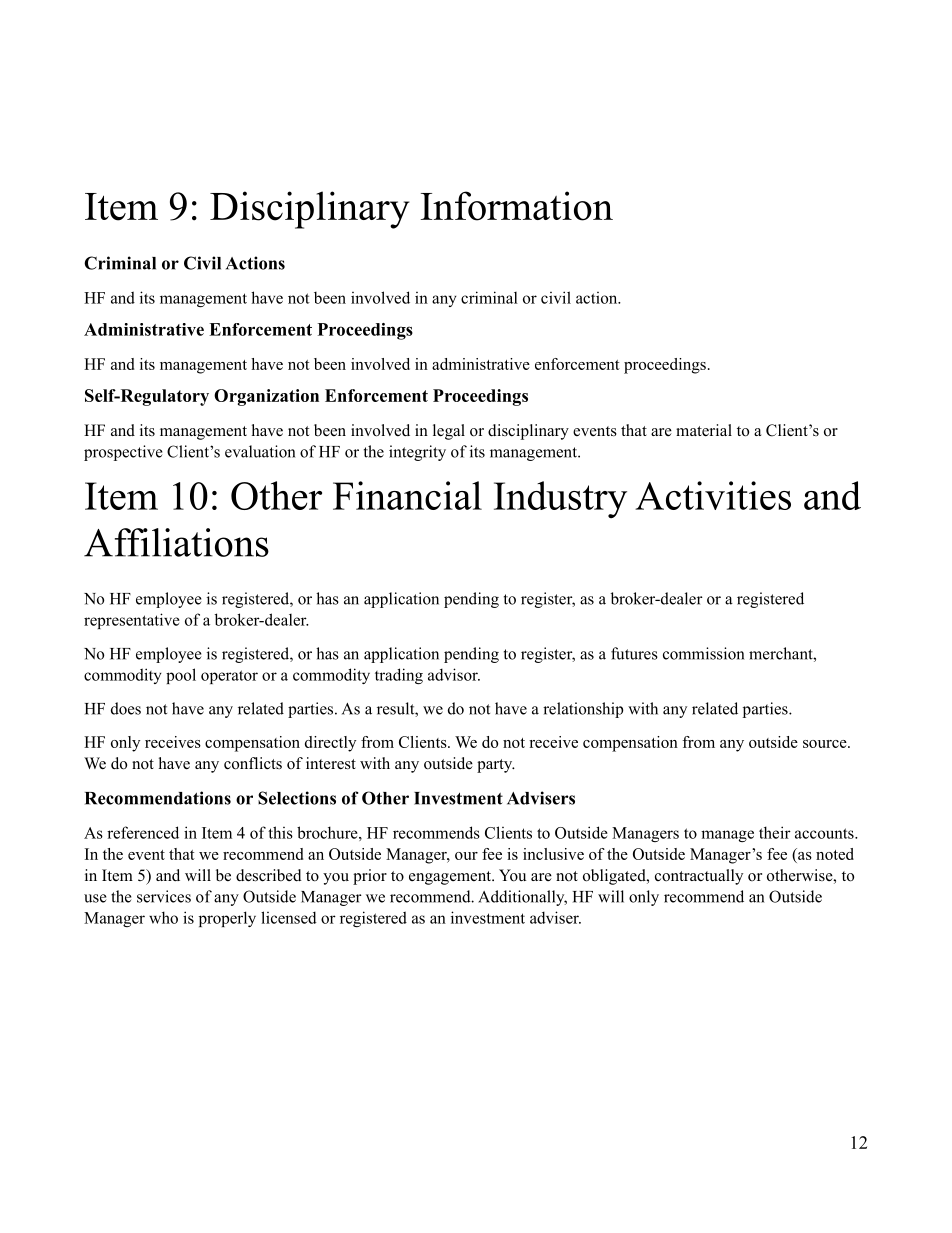  Describe the element at coordinates (517, 206) in the screenshot. I see `Information` at that location.
